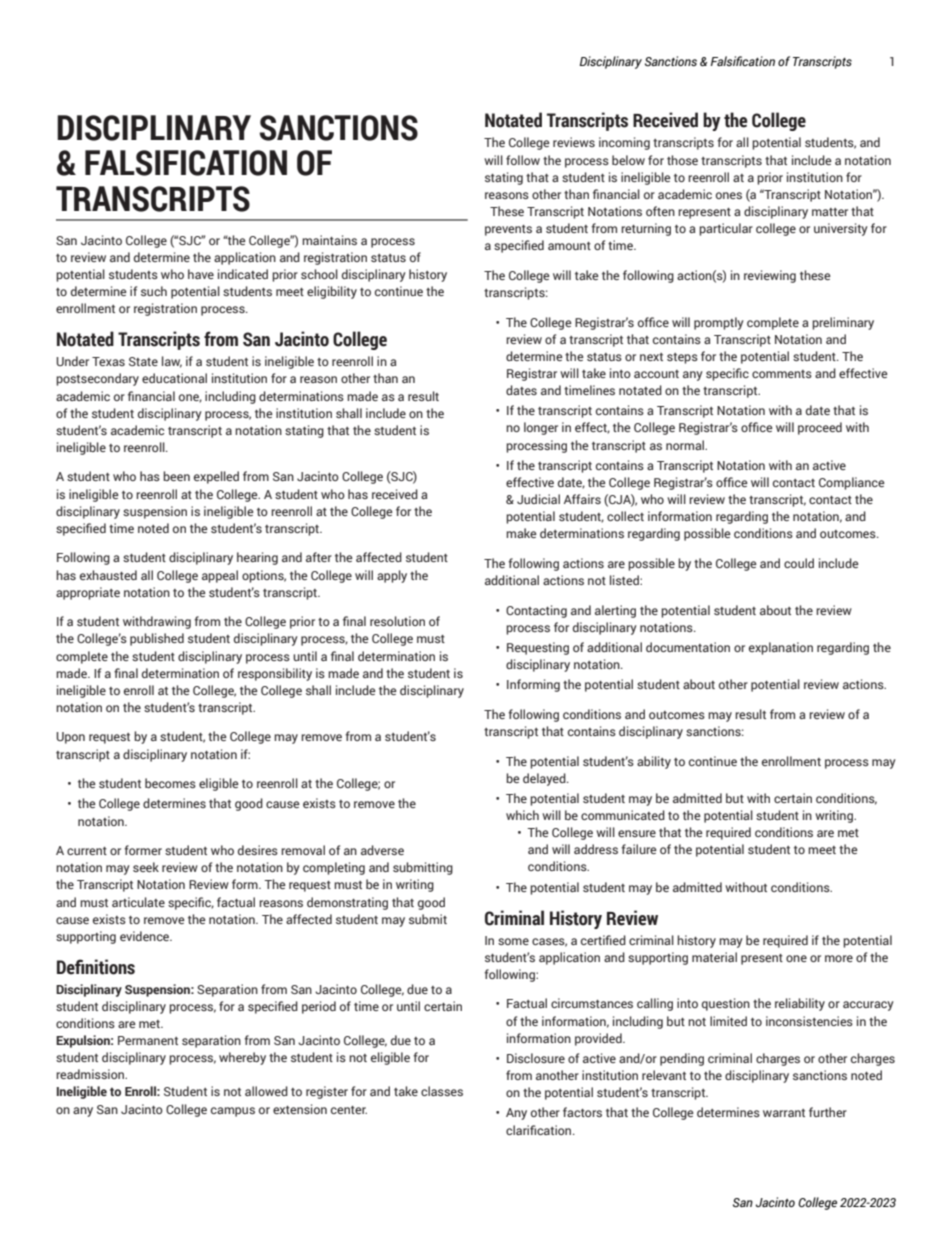 The height and width of the screenshot is (1233, 952). Describe the element at coordinates (442, 1091) in the screenshot. I see `classes` at that location.
